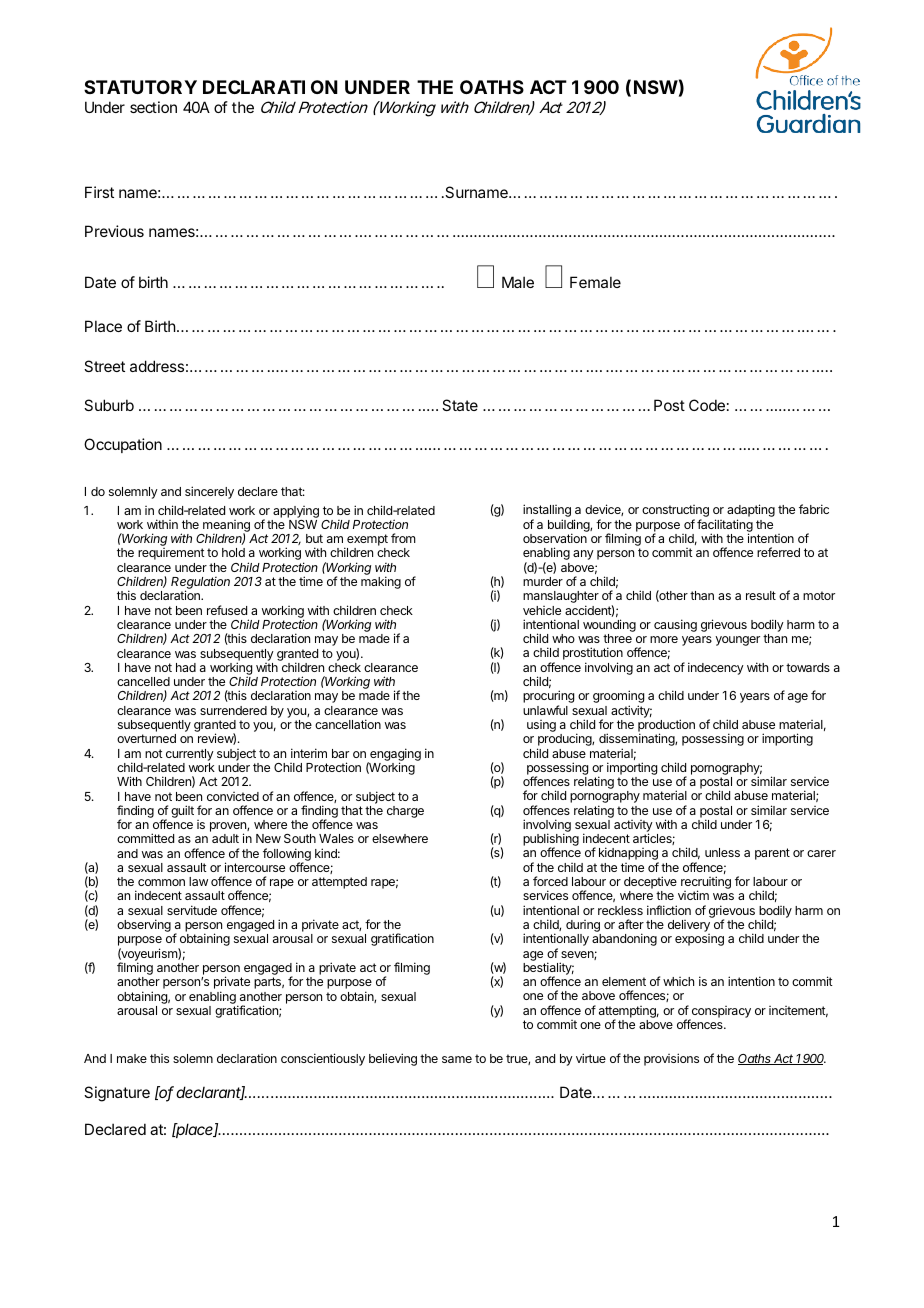  I want to click on Code, so click(707, 405).
